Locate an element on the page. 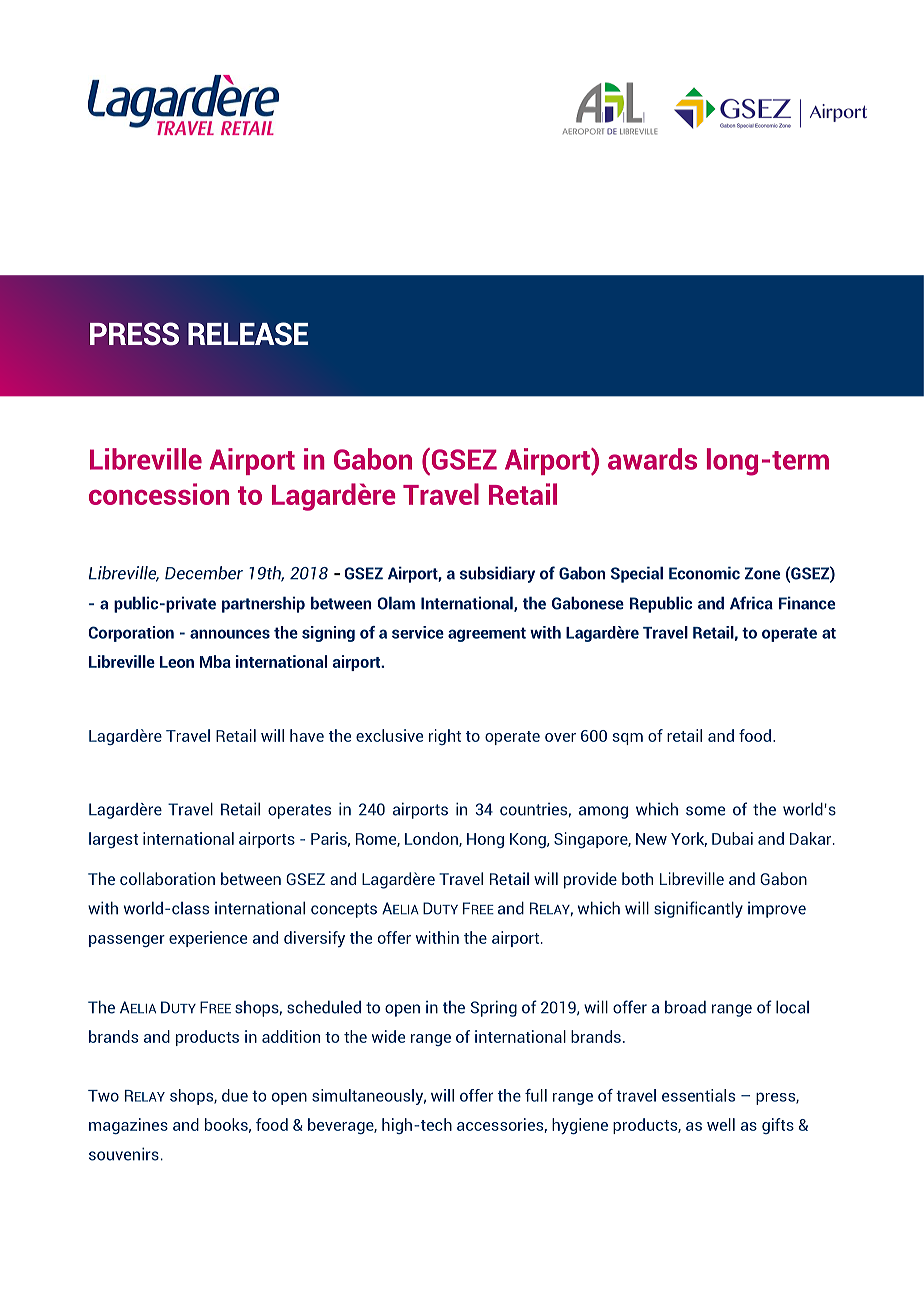  awards is located at coordinates (652, 459).
